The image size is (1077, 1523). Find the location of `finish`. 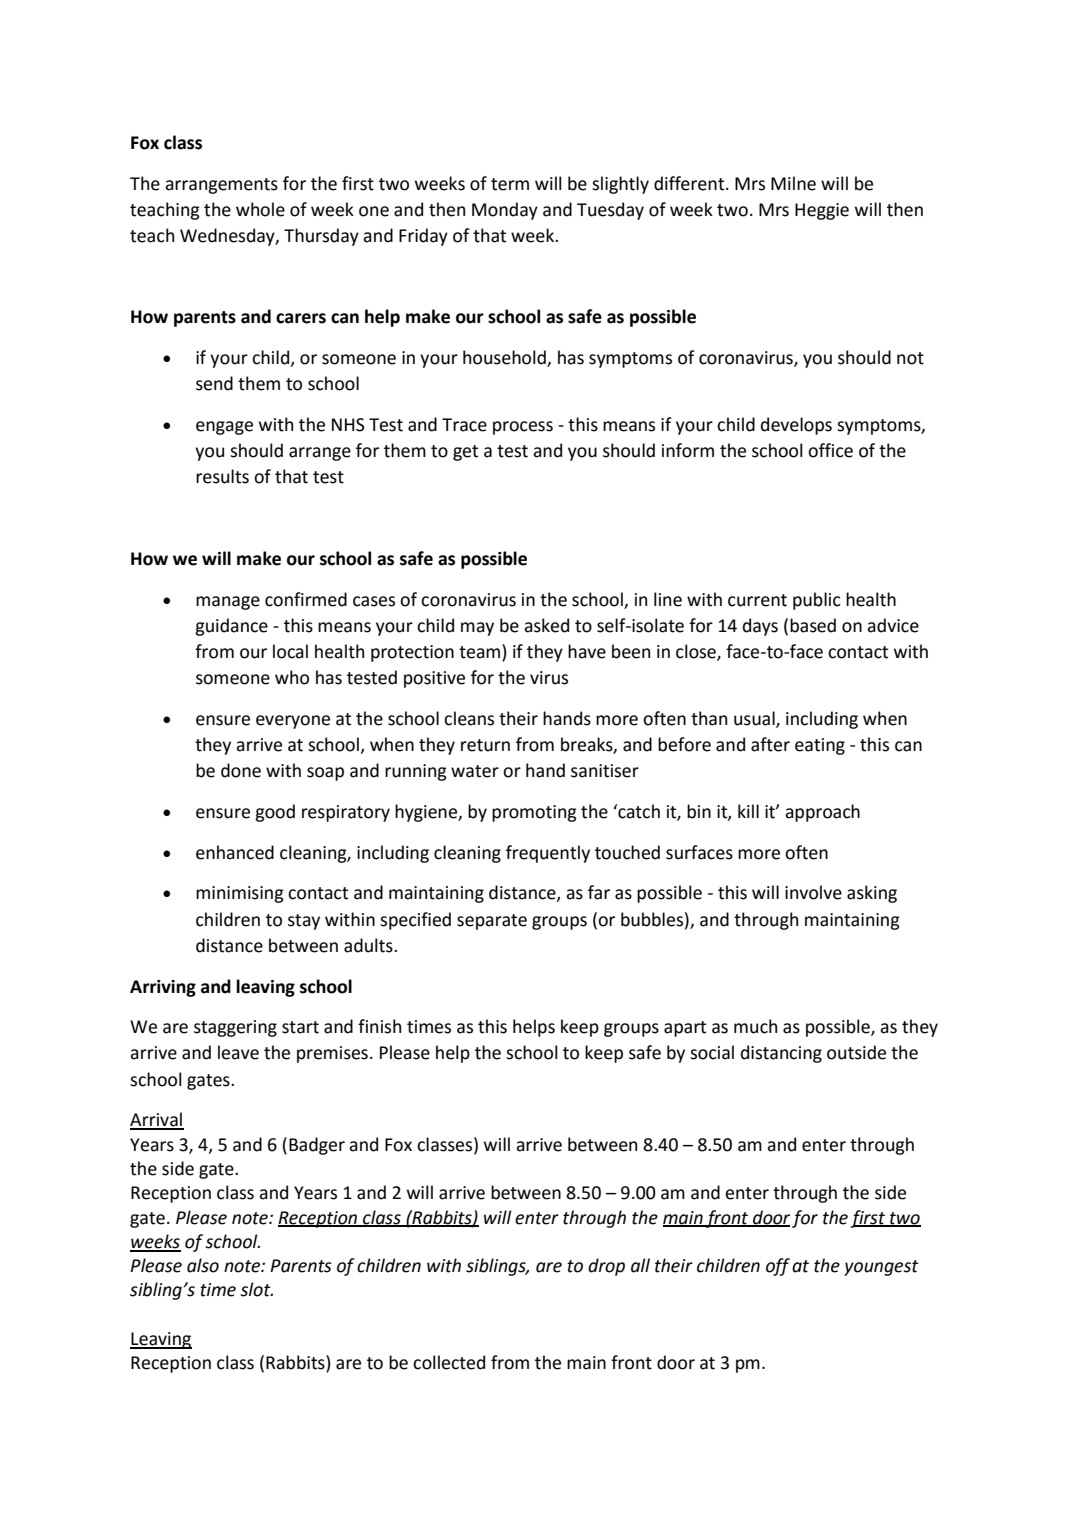

finish is located at coordinates (379, 1026).
